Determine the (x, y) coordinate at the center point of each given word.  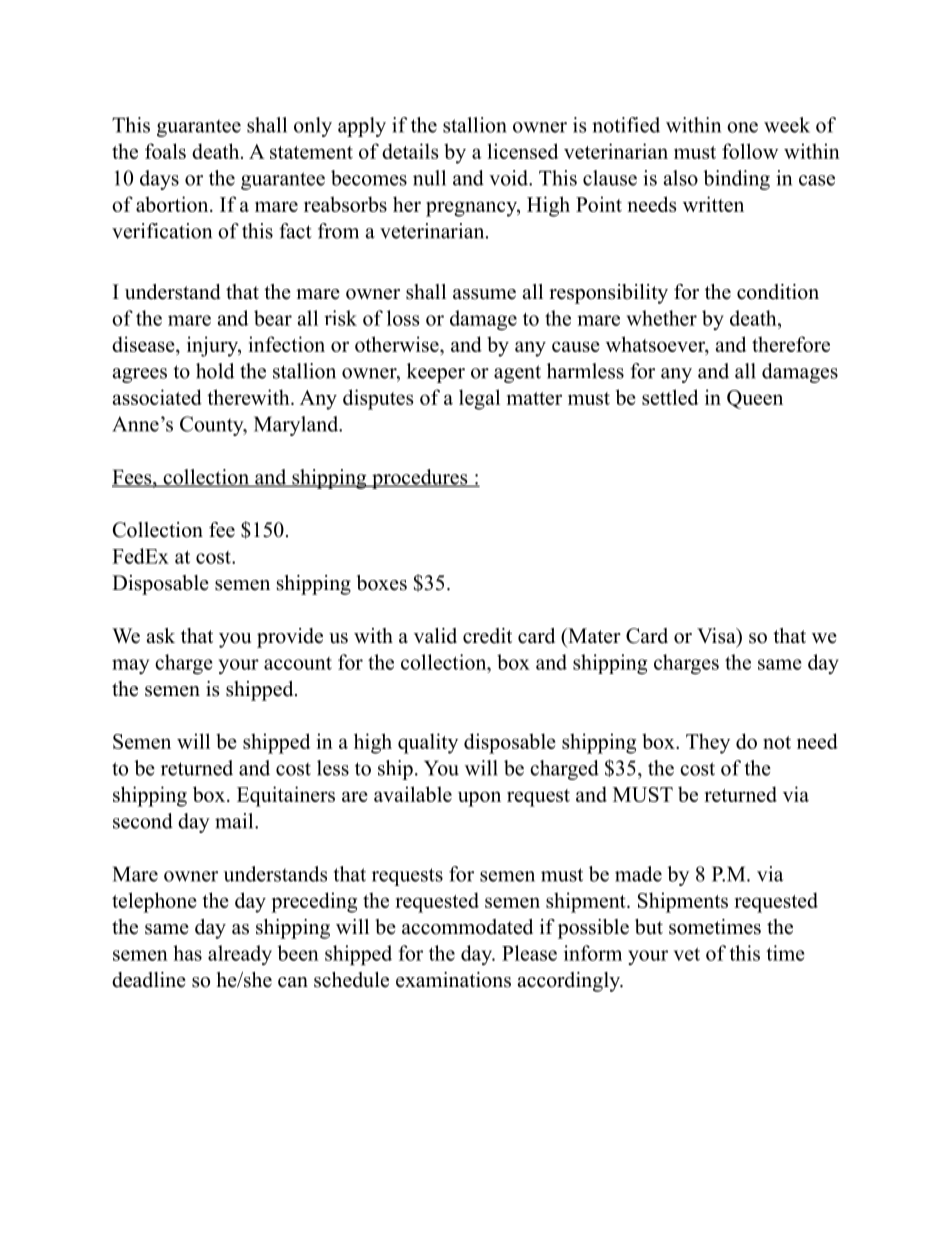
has (187, 953)
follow (750, 151)
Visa (717, 636)
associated (157, 397)
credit (487, 636)
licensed (522, 151)
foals (165, 151)
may (130, 666)
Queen (755, 399)
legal (479, 399)
